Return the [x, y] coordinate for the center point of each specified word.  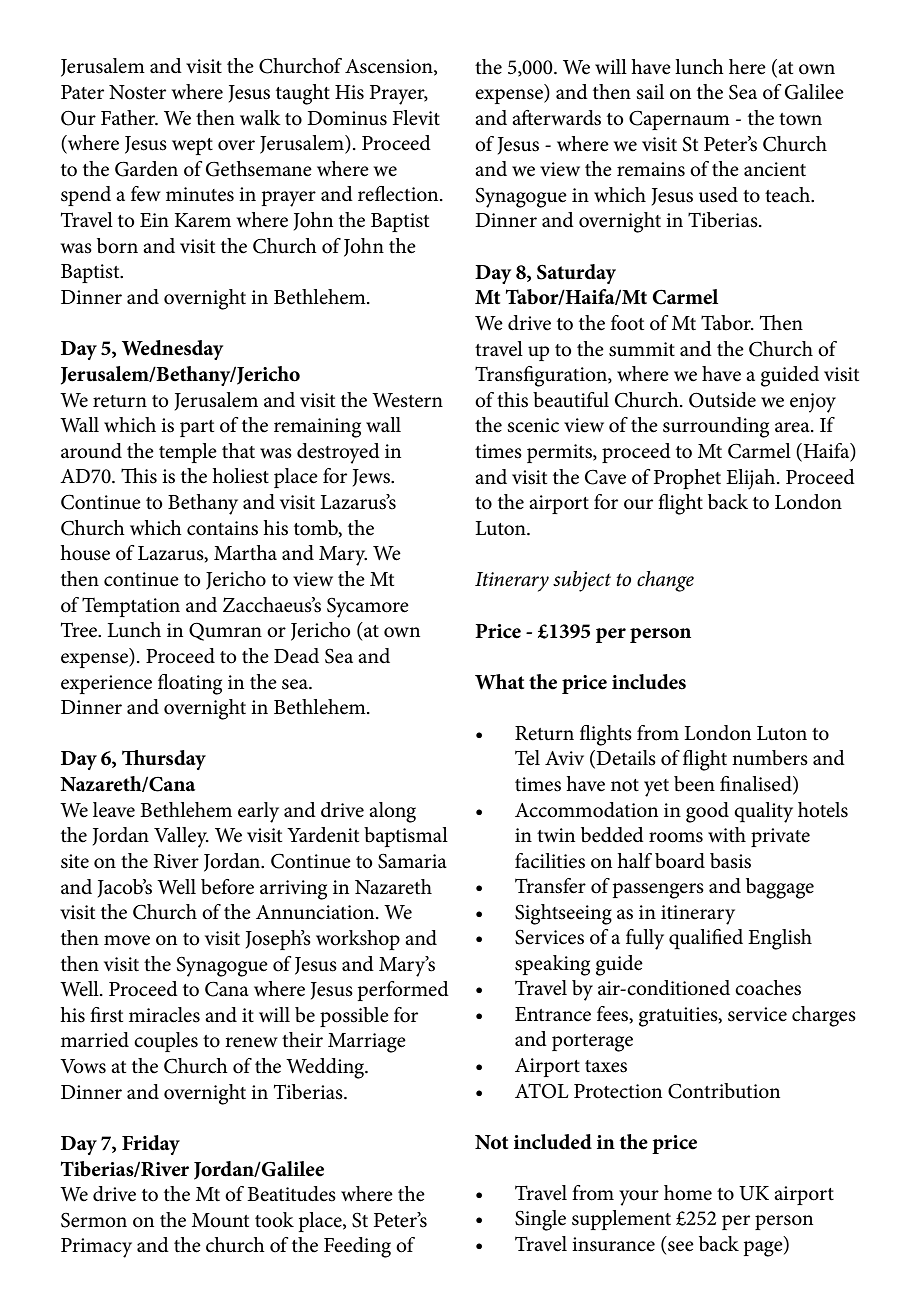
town [800, 119]
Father [129, 118]
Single [540, 1220]
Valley [181, 837]
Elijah [752, 479]
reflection [399, 194]
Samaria [412, 861]
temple [188, 453]
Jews [372, 478]
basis [730, 861]
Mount [220, 1220]
